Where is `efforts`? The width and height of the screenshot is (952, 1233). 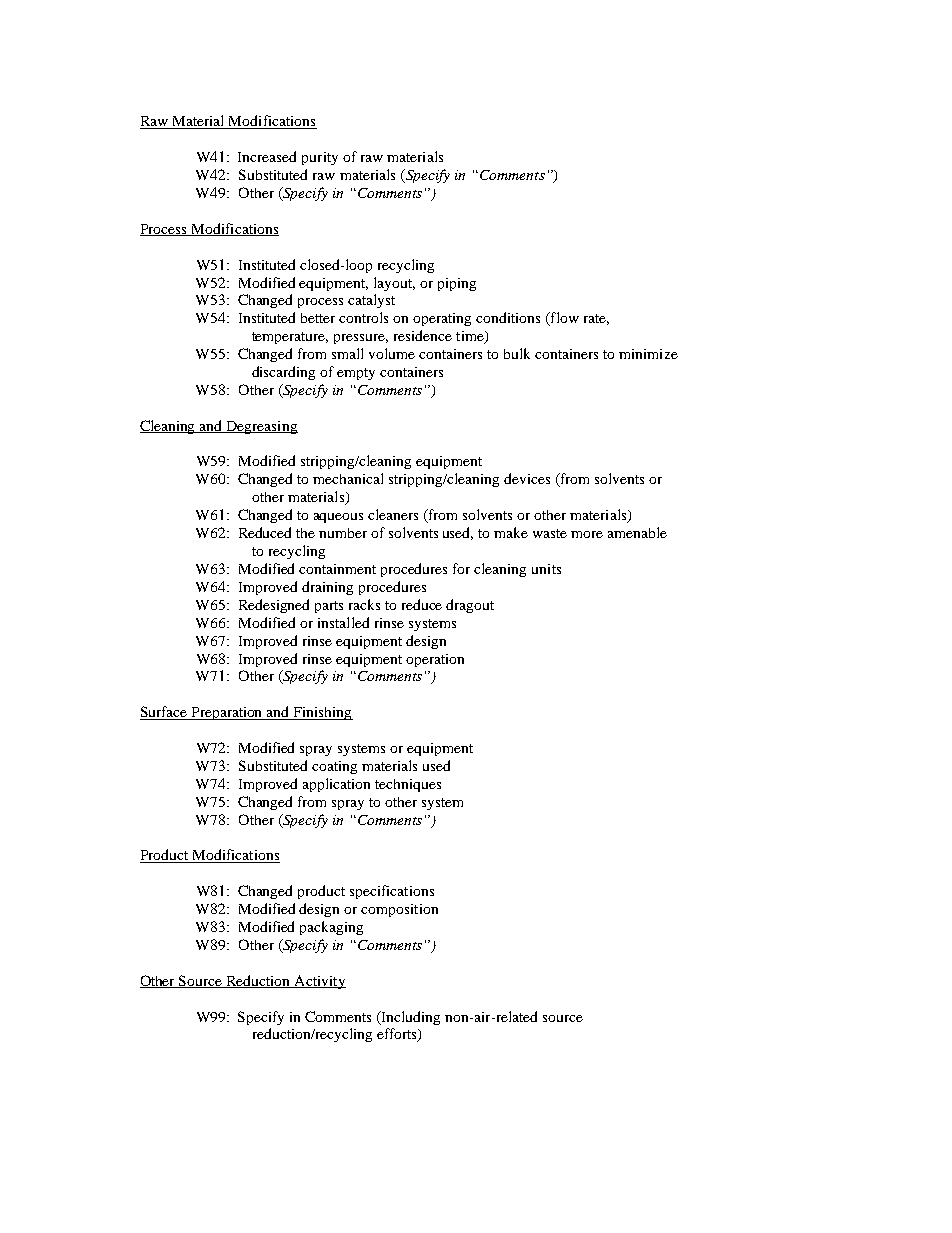 efforts is located at coordinates (398, 1035).
